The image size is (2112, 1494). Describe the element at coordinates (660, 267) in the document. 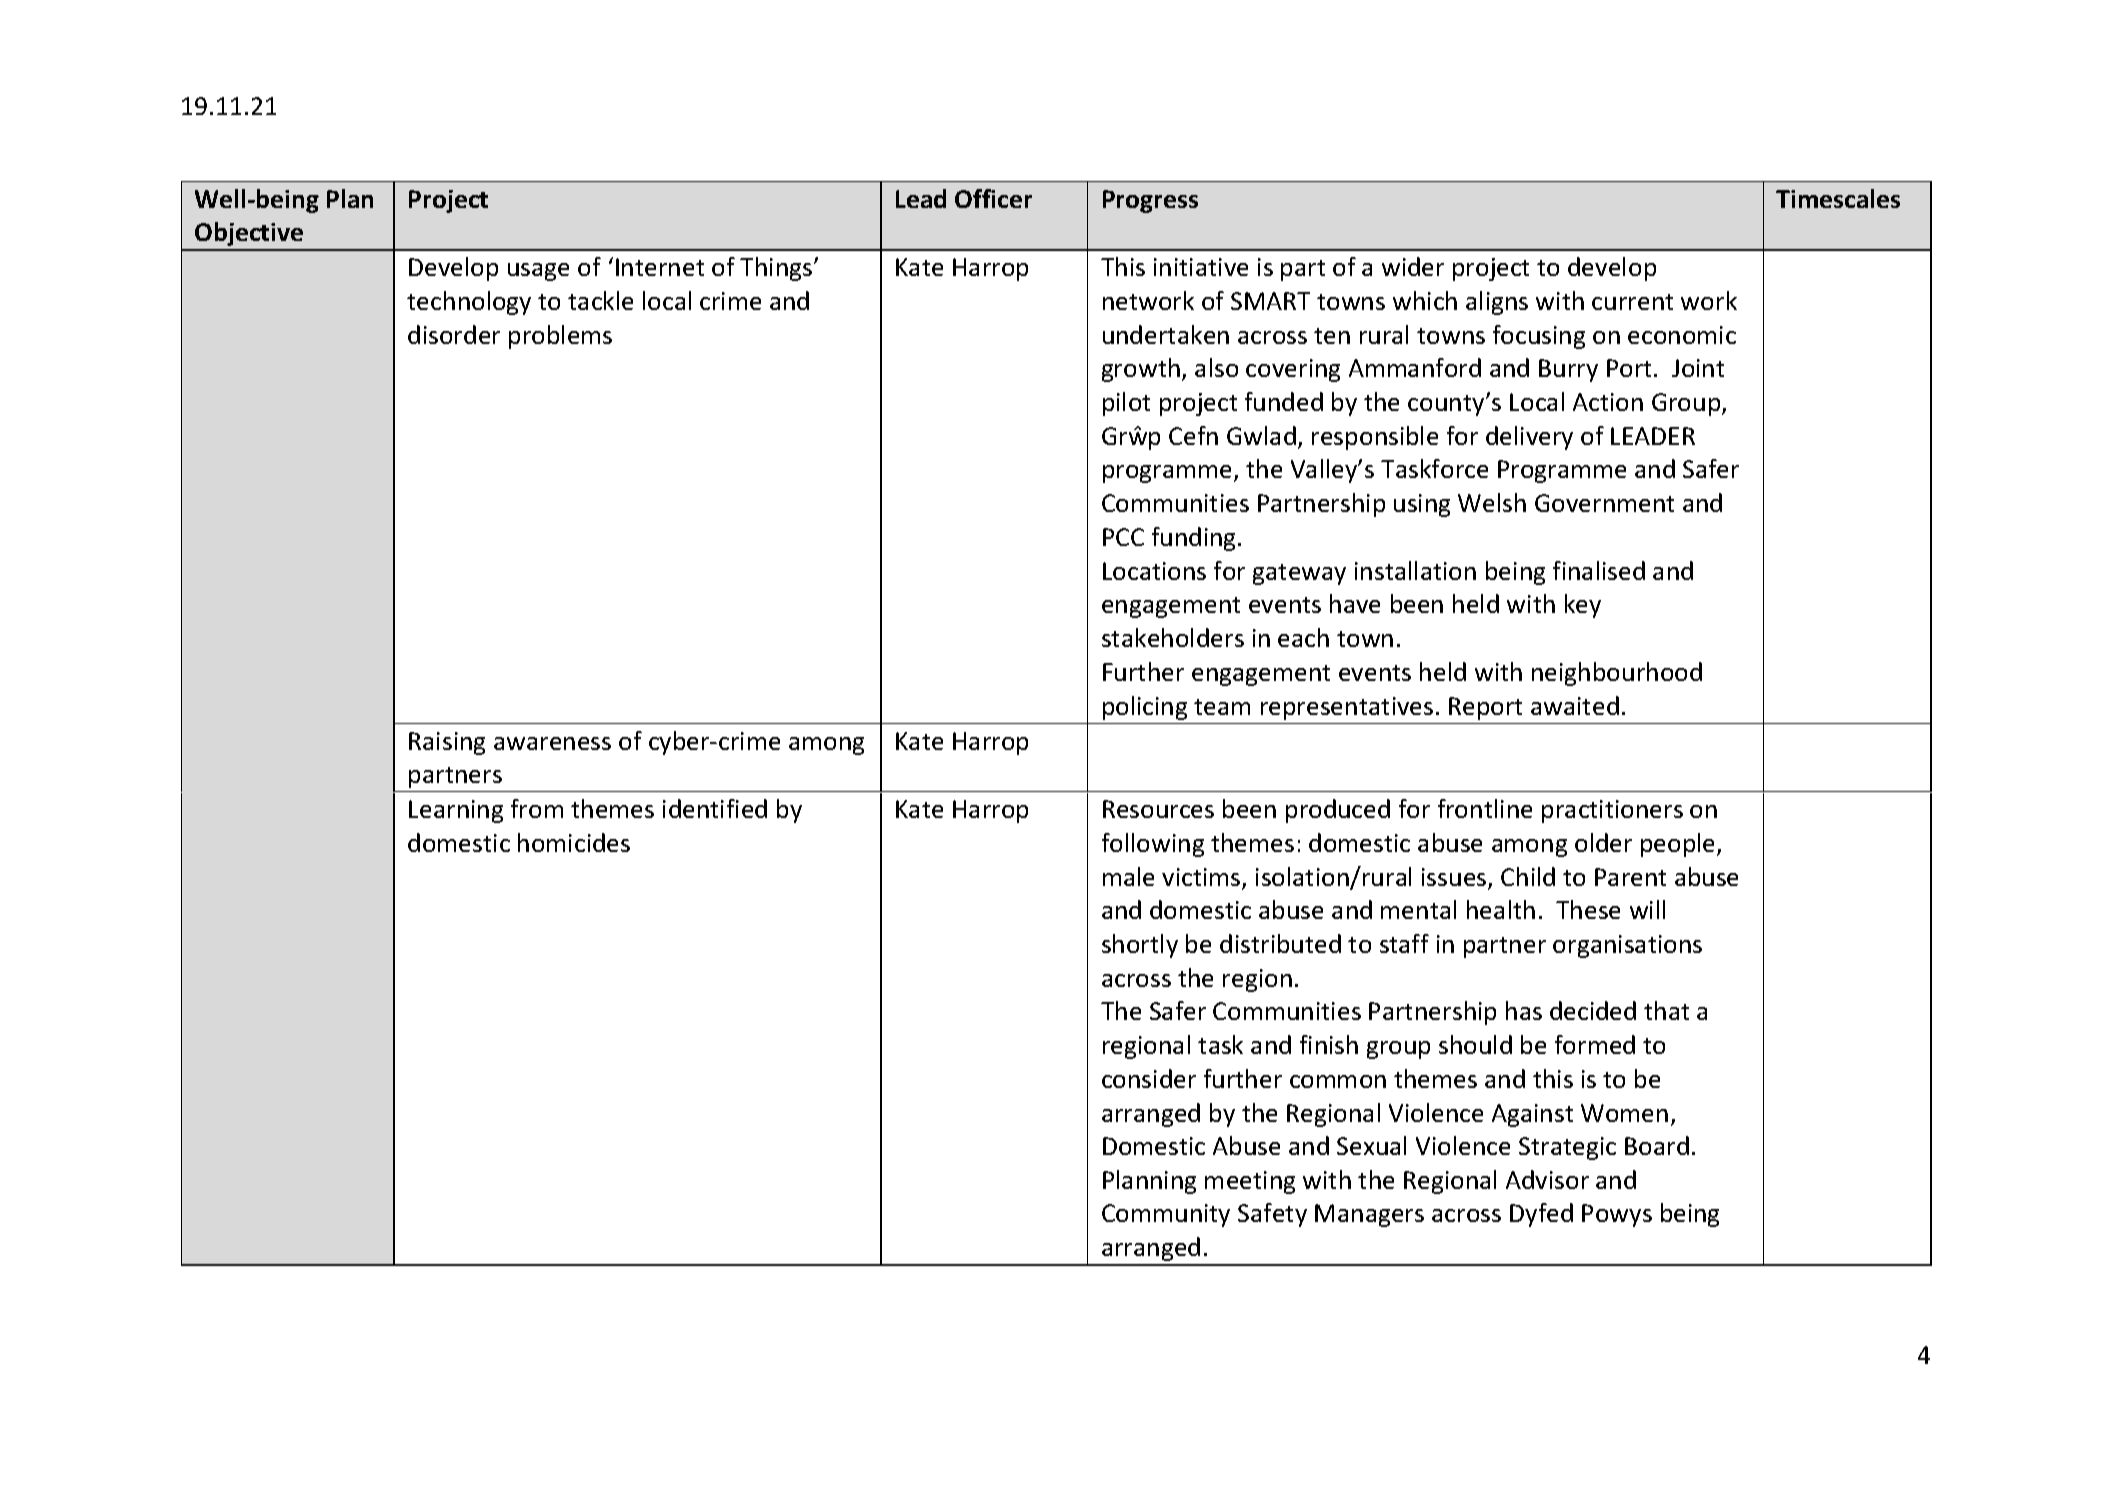

I see `Internet` at that location.
